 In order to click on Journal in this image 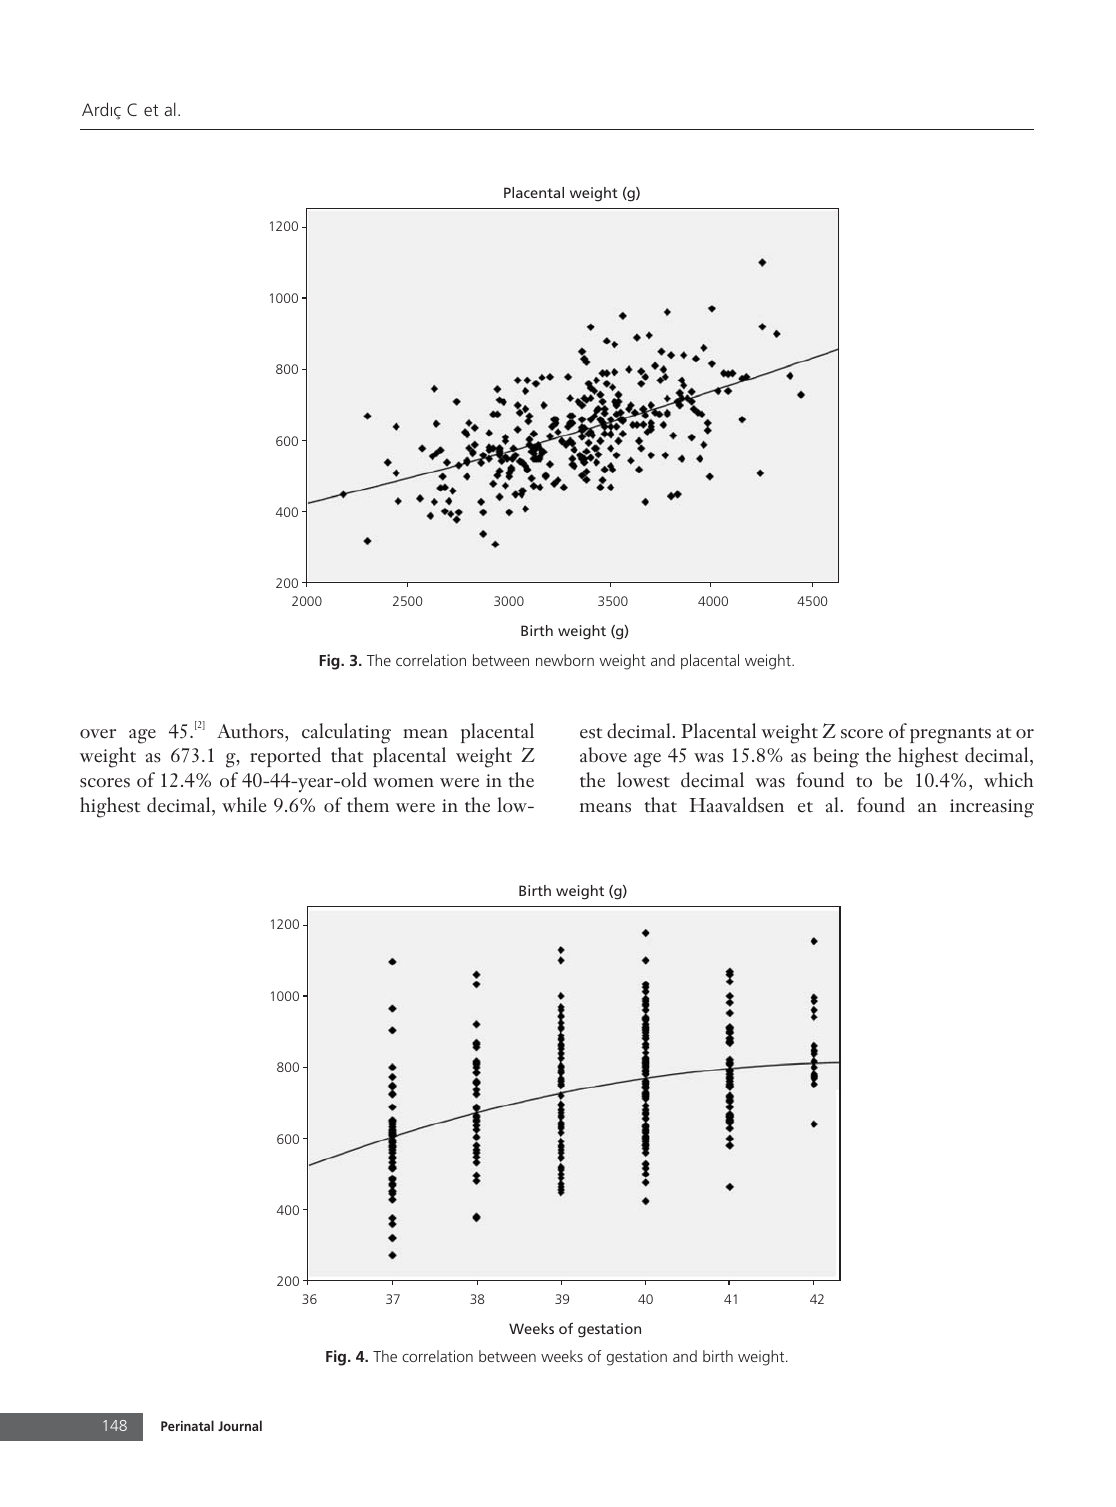, I will do `click(240, 1425)`.
